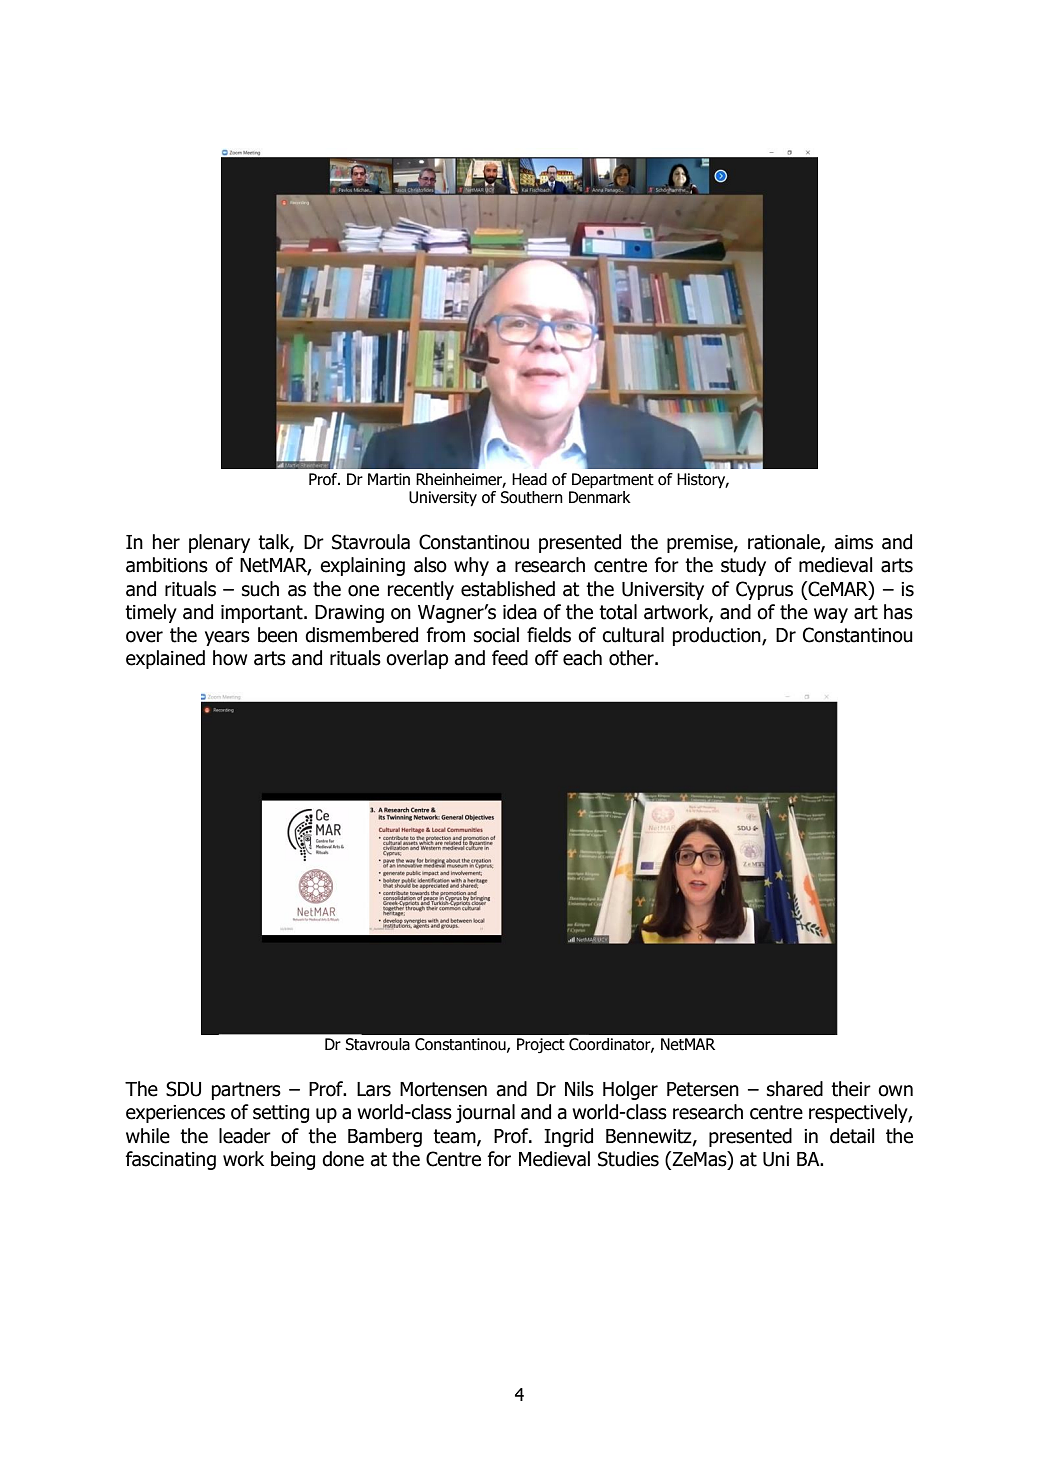 The image size is (1039, 1470). Describe the element at coordinates (245, 1136) in the document. I see `leader` at that location.
